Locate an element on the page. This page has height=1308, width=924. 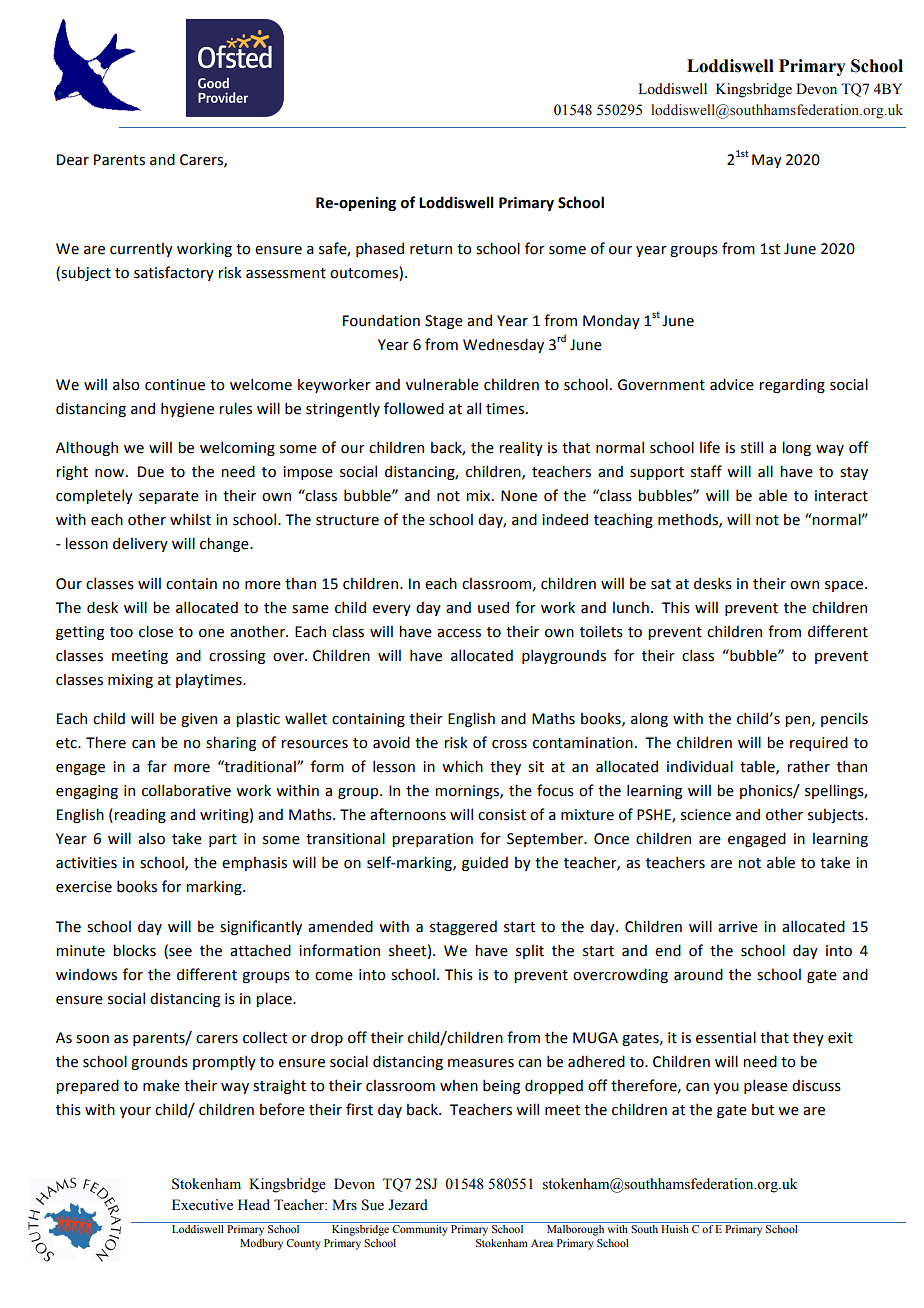
mixing is located at coordinates (130, 681).
